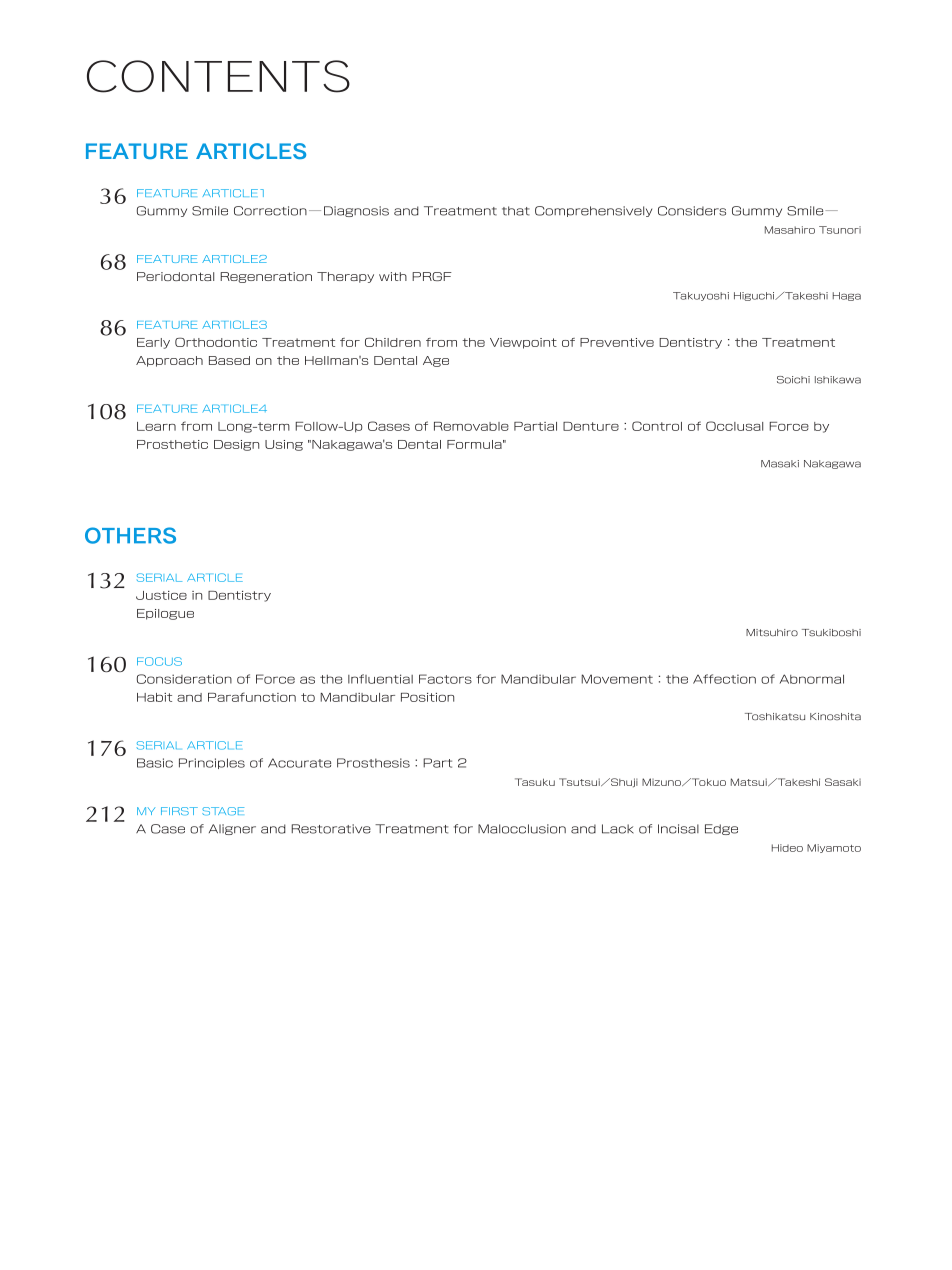 This document has height=1270, width=952. What do you see at coordinates (734, 426) in the document?
I see `Occlusal` at bounding box center [734, 426].
